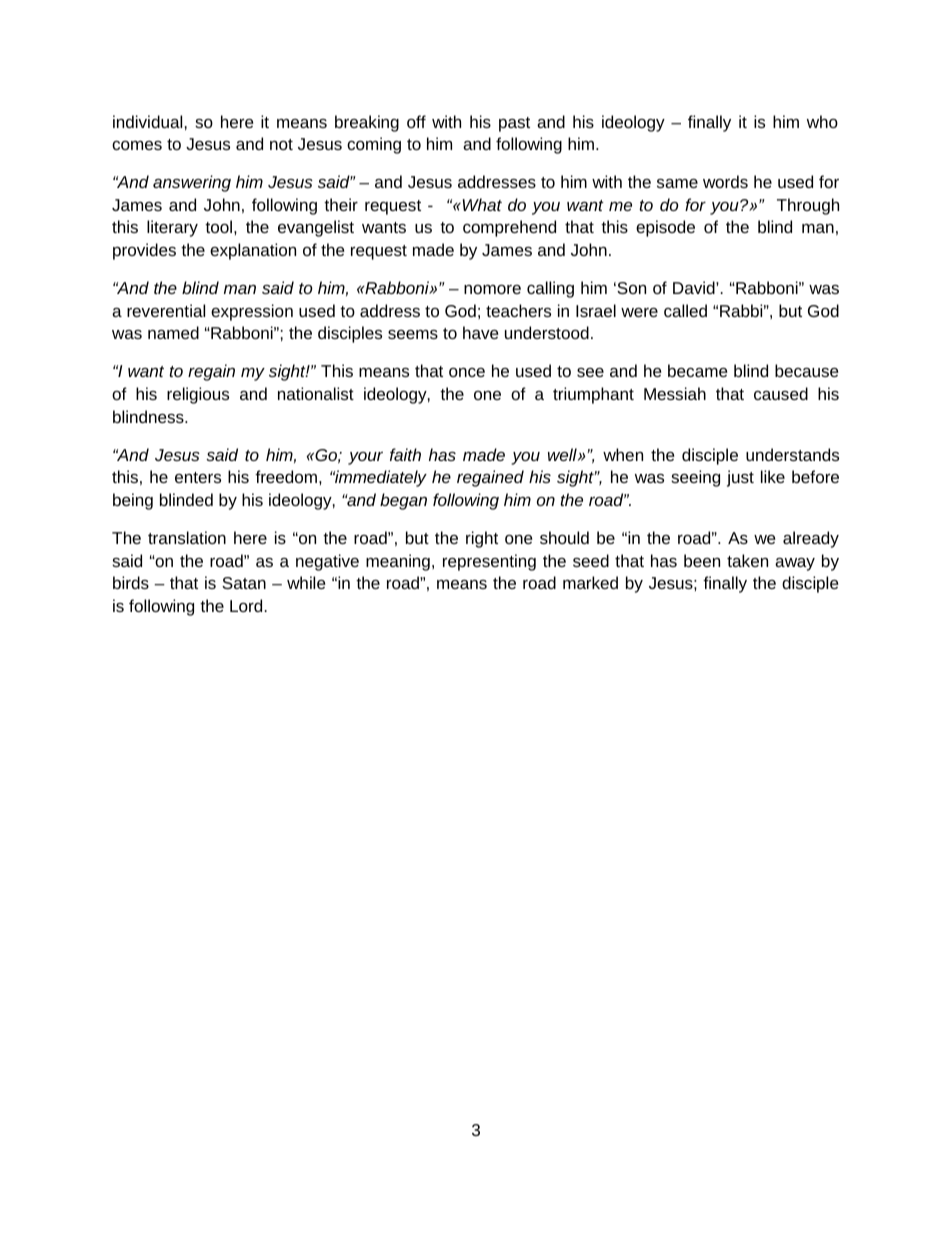 The height and width of the document is (1233, 952). Describe the element at coordinates (822, 121) in the document. I see `who` at that location.
